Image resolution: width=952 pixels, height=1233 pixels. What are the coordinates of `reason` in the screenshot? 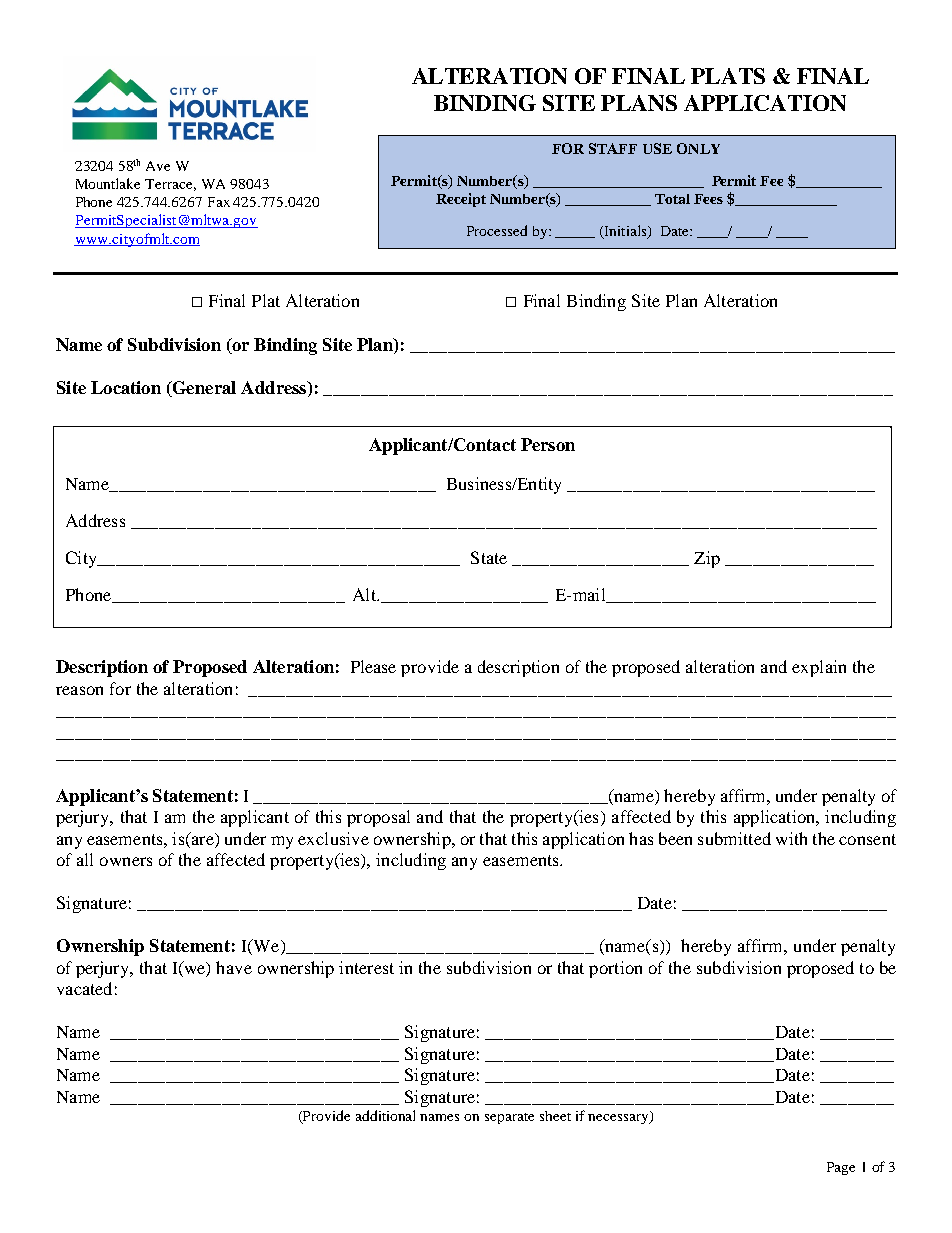 It's located at (79, 690).
